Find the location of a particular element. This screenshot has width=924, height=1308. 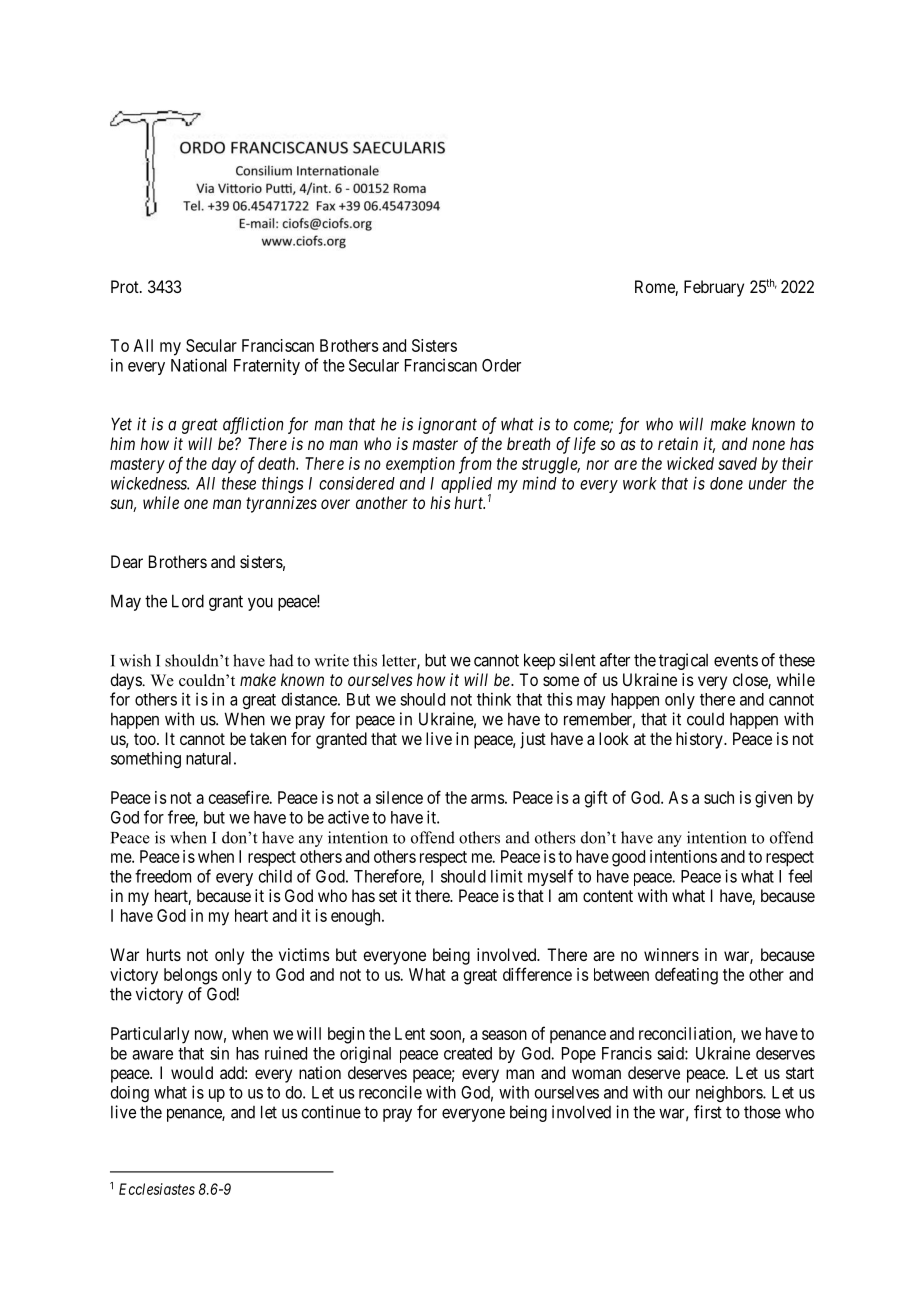

feel is located at coordinates (800, 876).
